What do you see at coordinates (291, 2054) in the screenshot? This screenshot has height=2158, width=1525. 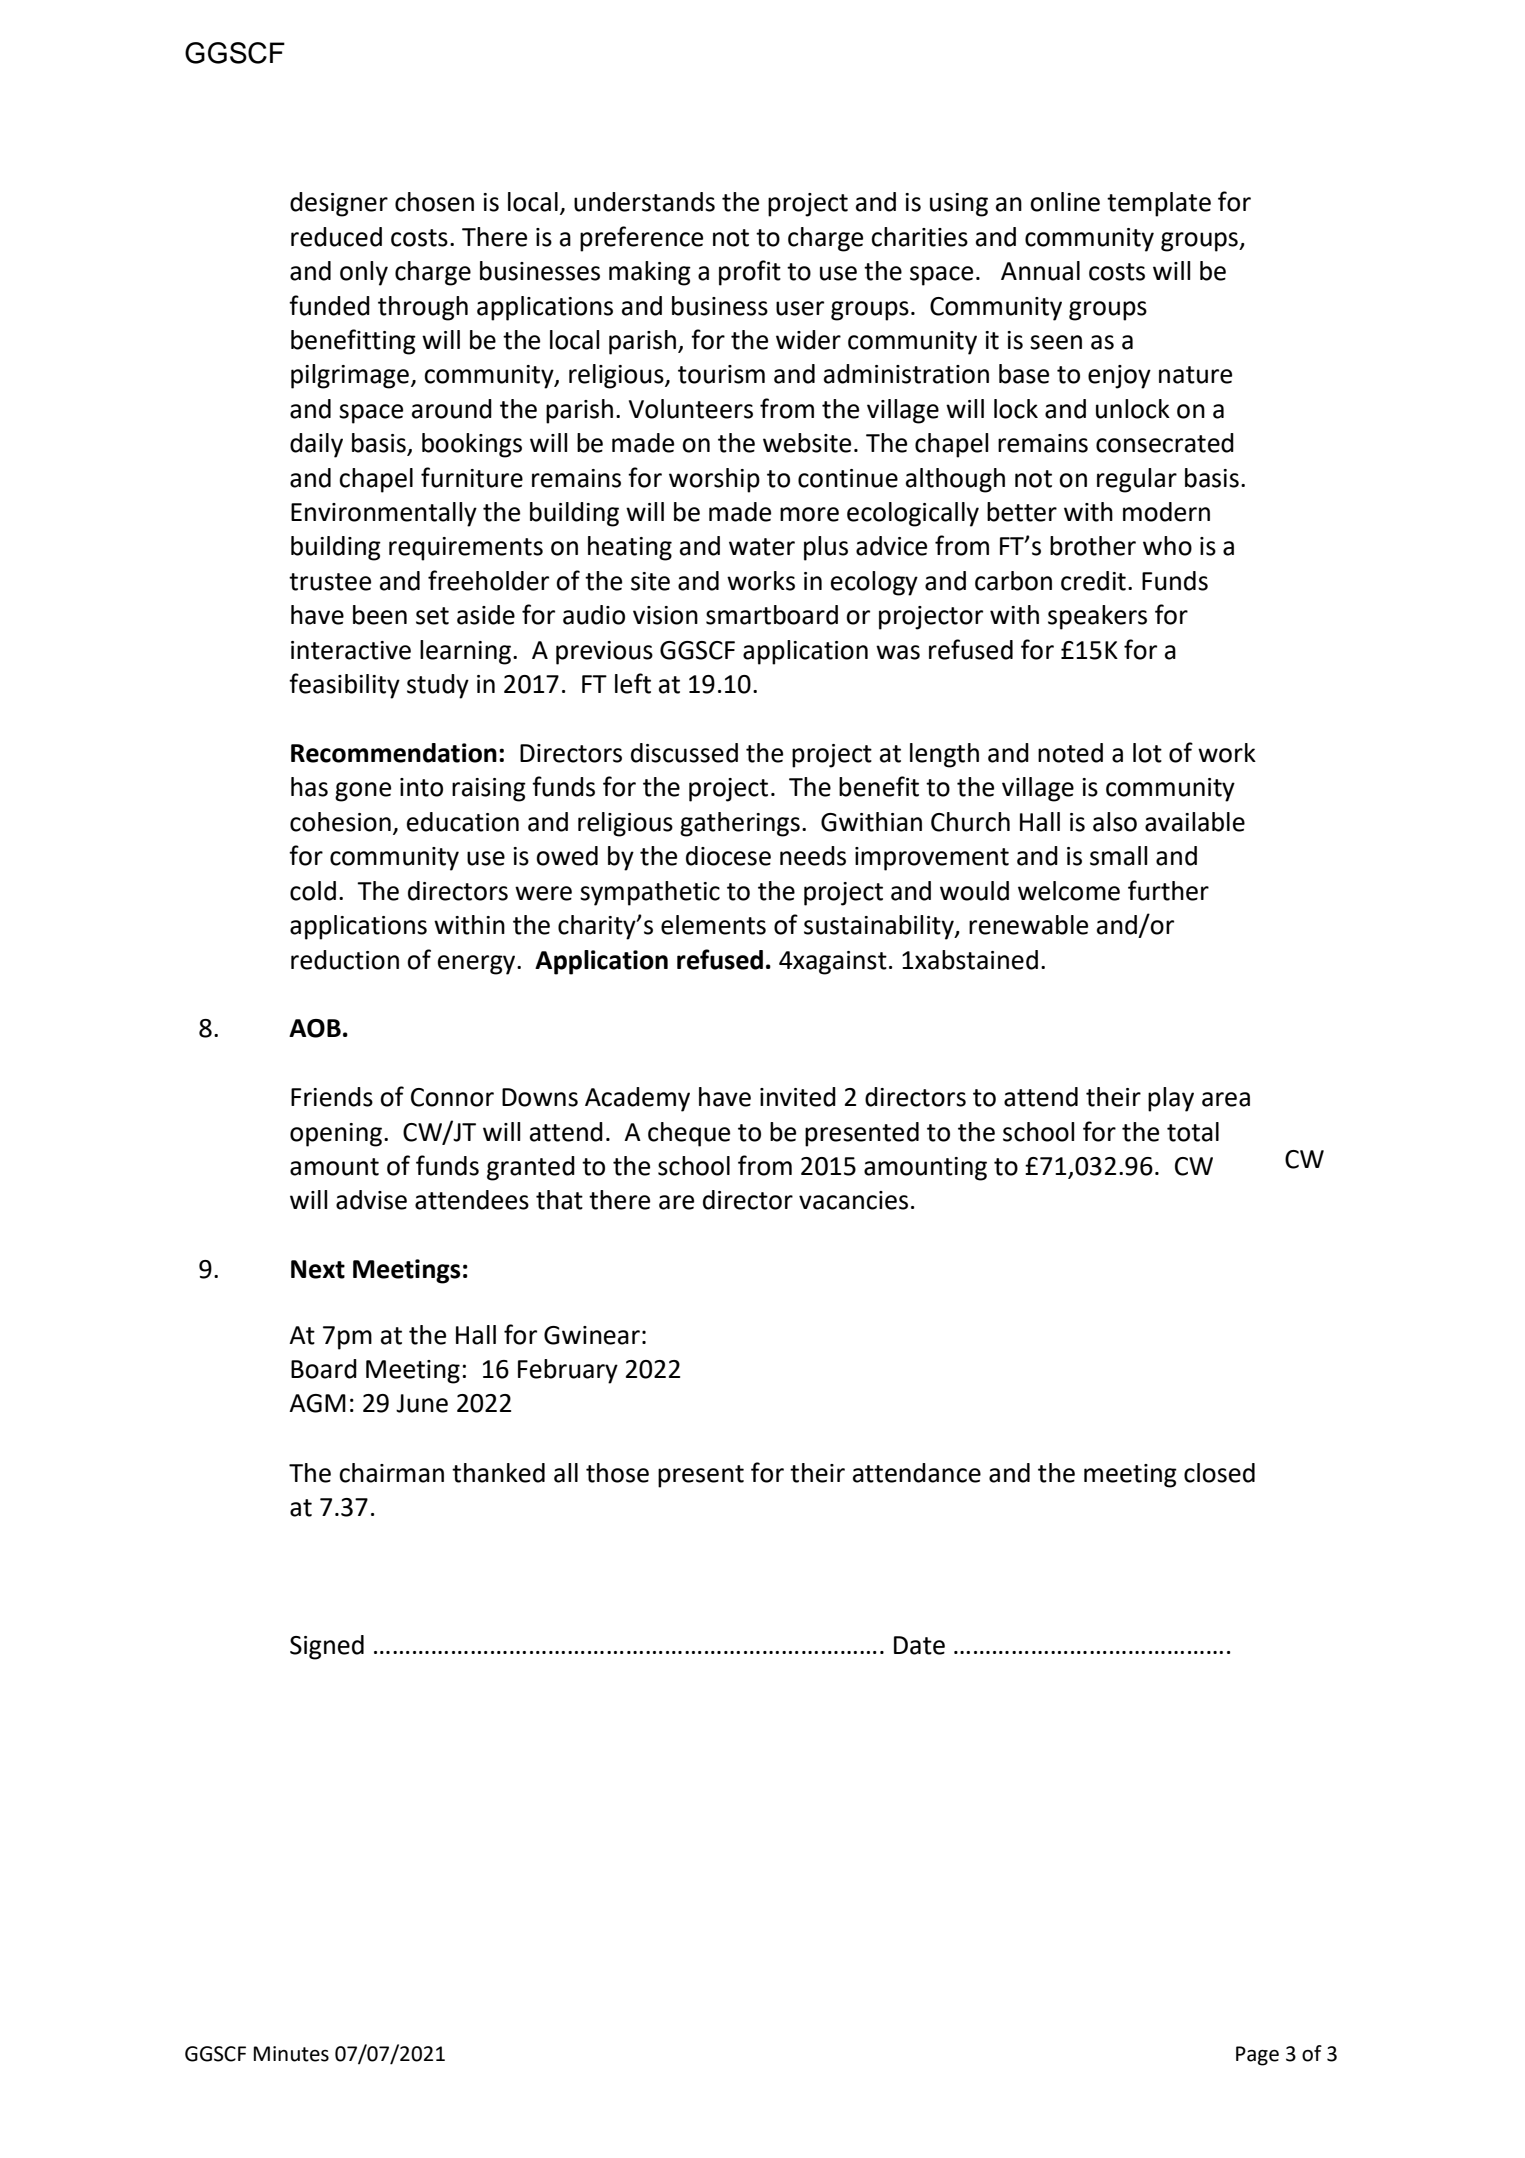 I see `Minutes` at bounding box center [291, 2054].
